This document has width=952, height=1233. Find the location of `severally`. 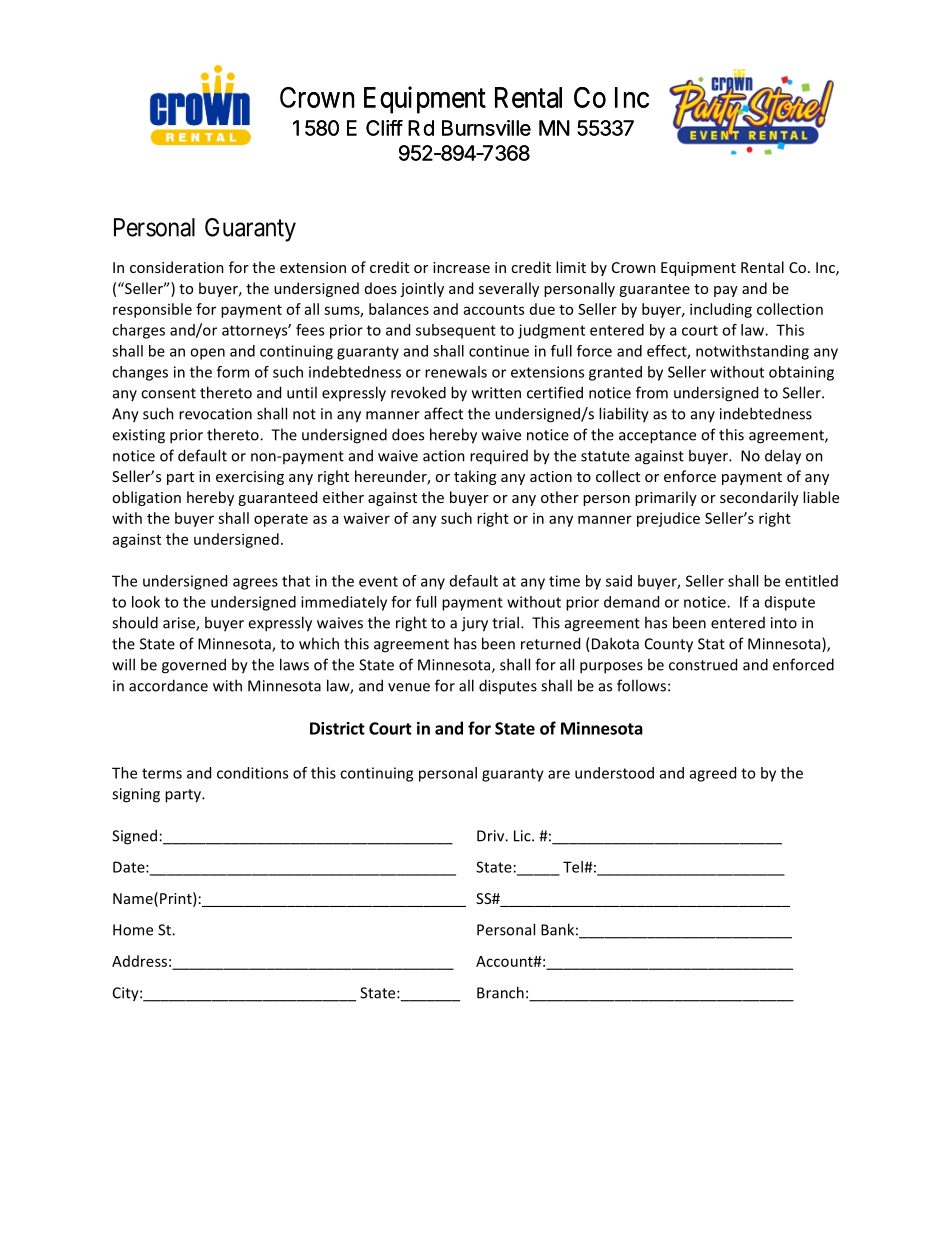

severally is located at coordinates (509, 289).
